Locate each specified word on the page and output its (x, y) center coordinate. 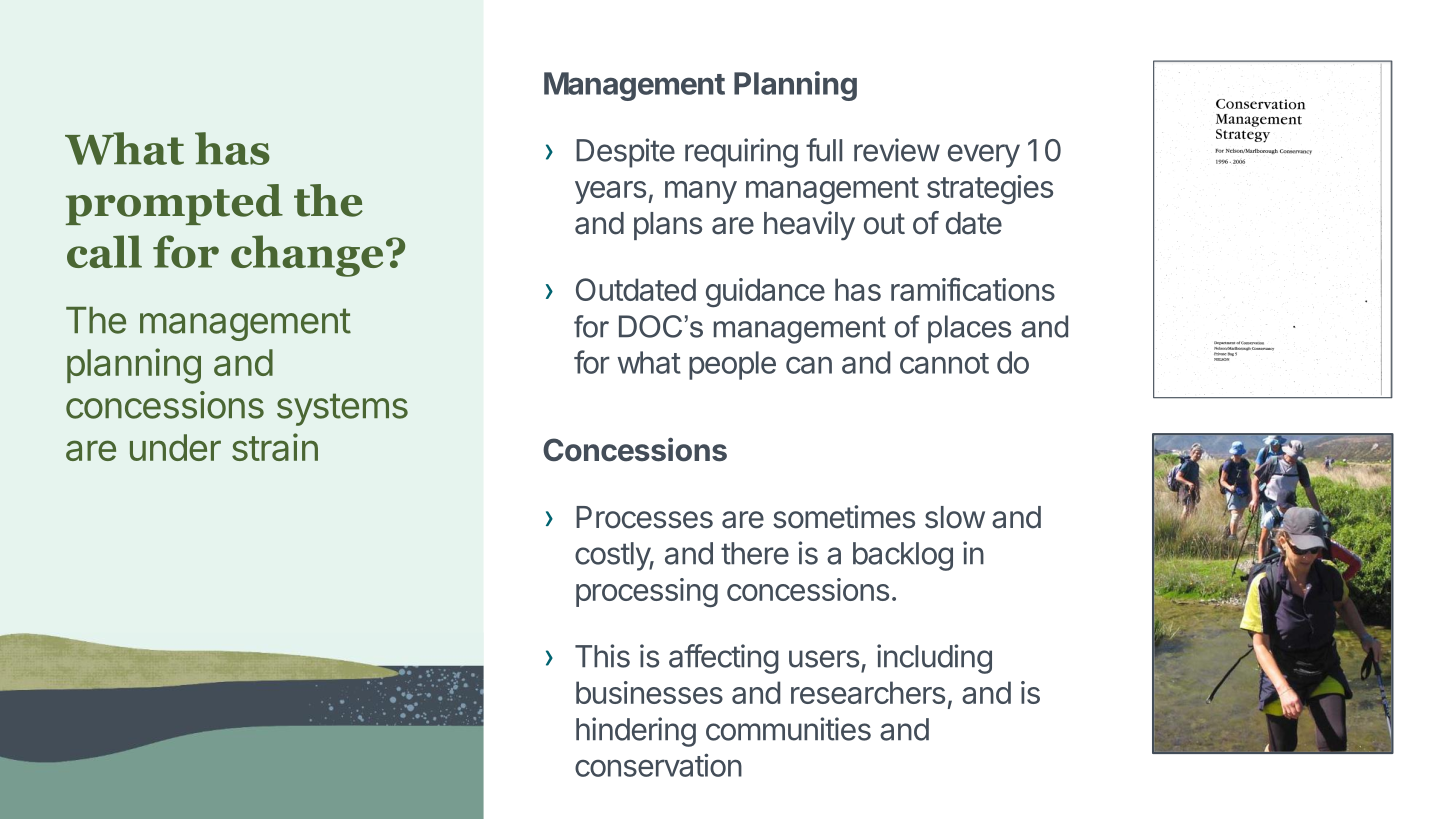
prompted (174, 204)
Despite (625, 153)
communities (788, 729)
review (897, 150)
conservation (658, 765)
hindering (636, 732)
